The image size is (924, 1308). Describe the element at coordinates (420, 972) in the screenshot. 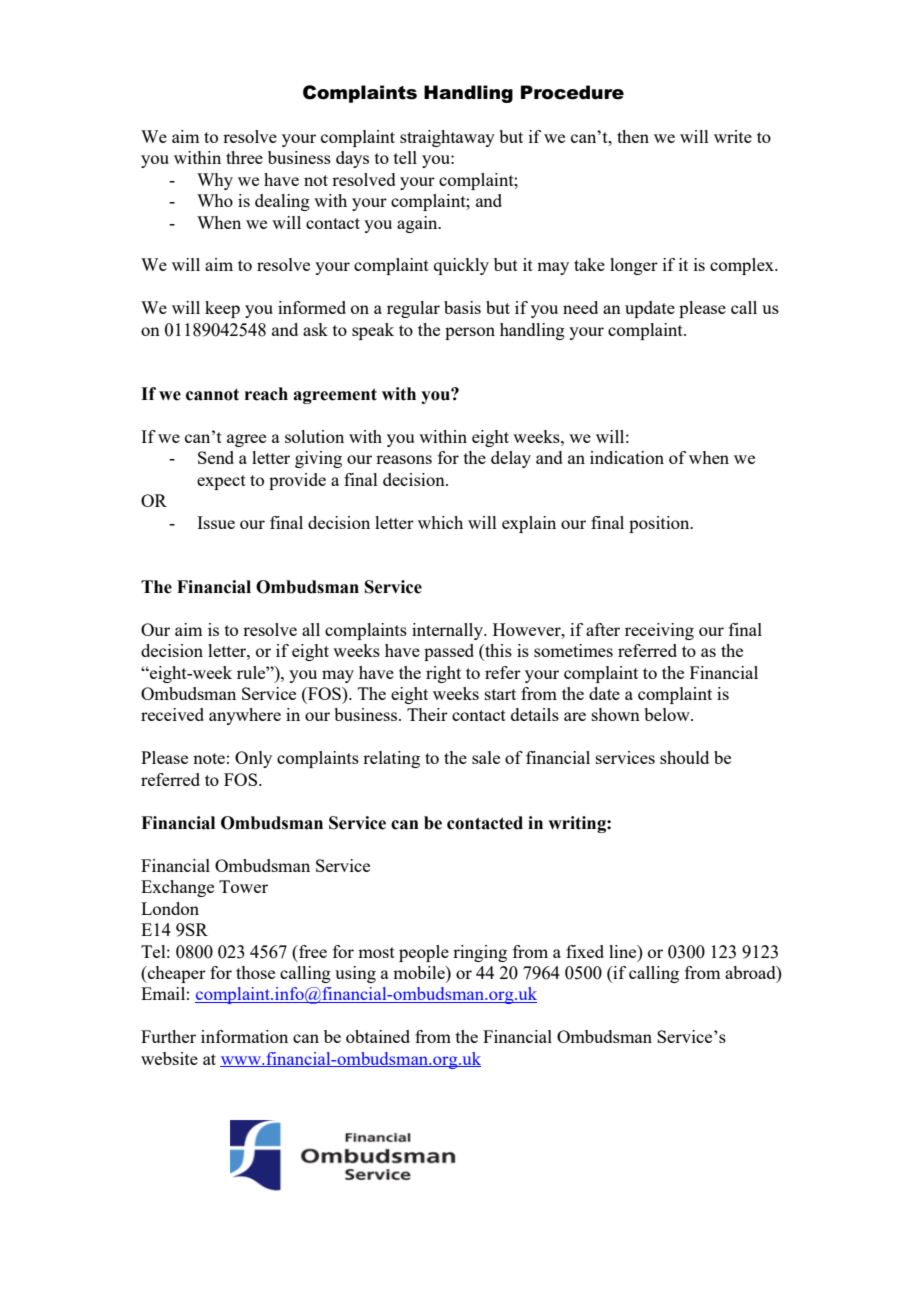

I see `mobile` at that location.
